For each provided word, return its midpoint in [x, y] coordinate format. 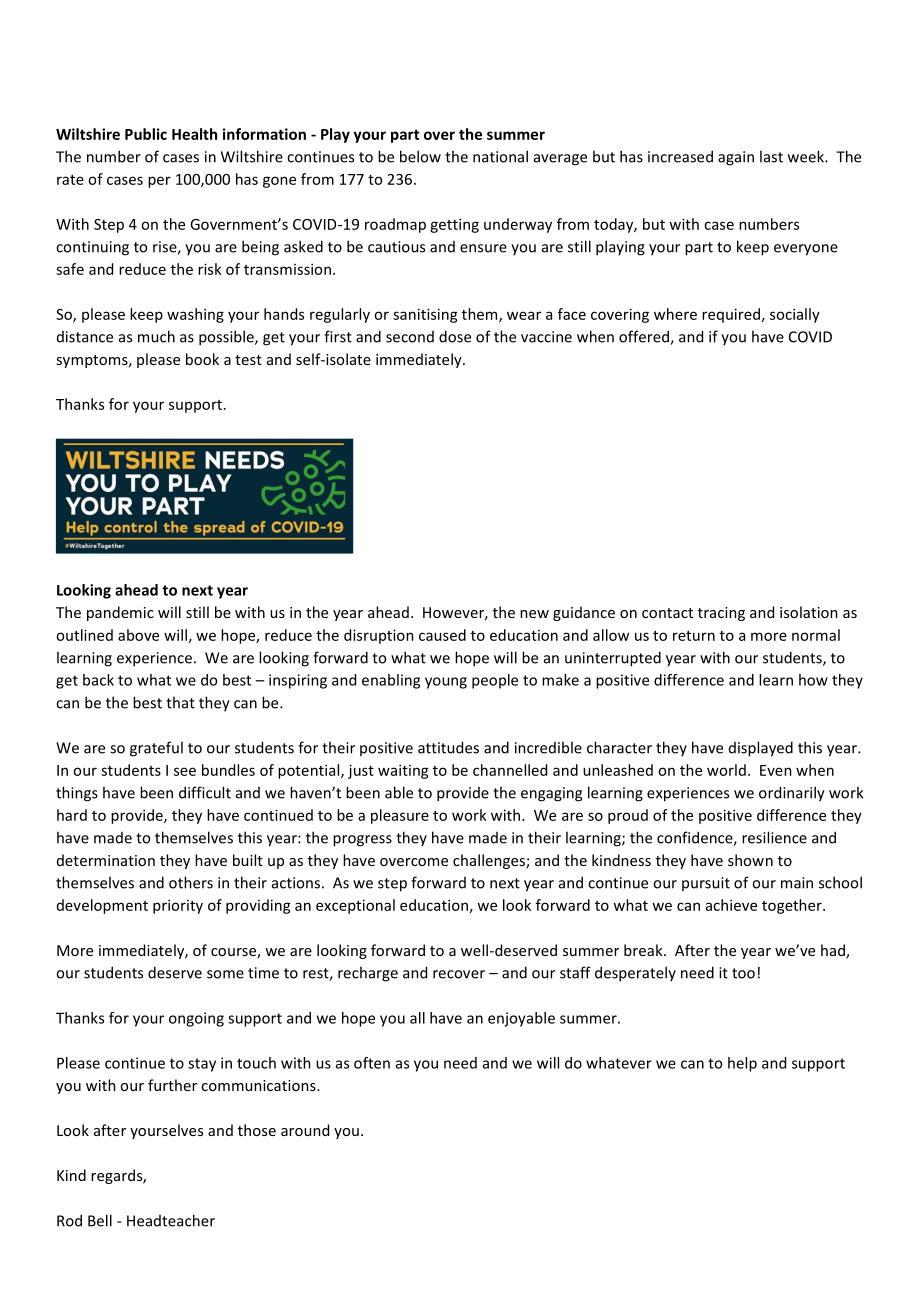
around [305, 1130]
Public [146, 134]
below [420, 156]
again [736, 158]
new [534, 614]
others [191, 882]
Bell [100, 1220]
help [742, 1064]
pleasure [400, 816]
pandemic [120, 613]
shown [750, 860]
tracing [721, 614]
